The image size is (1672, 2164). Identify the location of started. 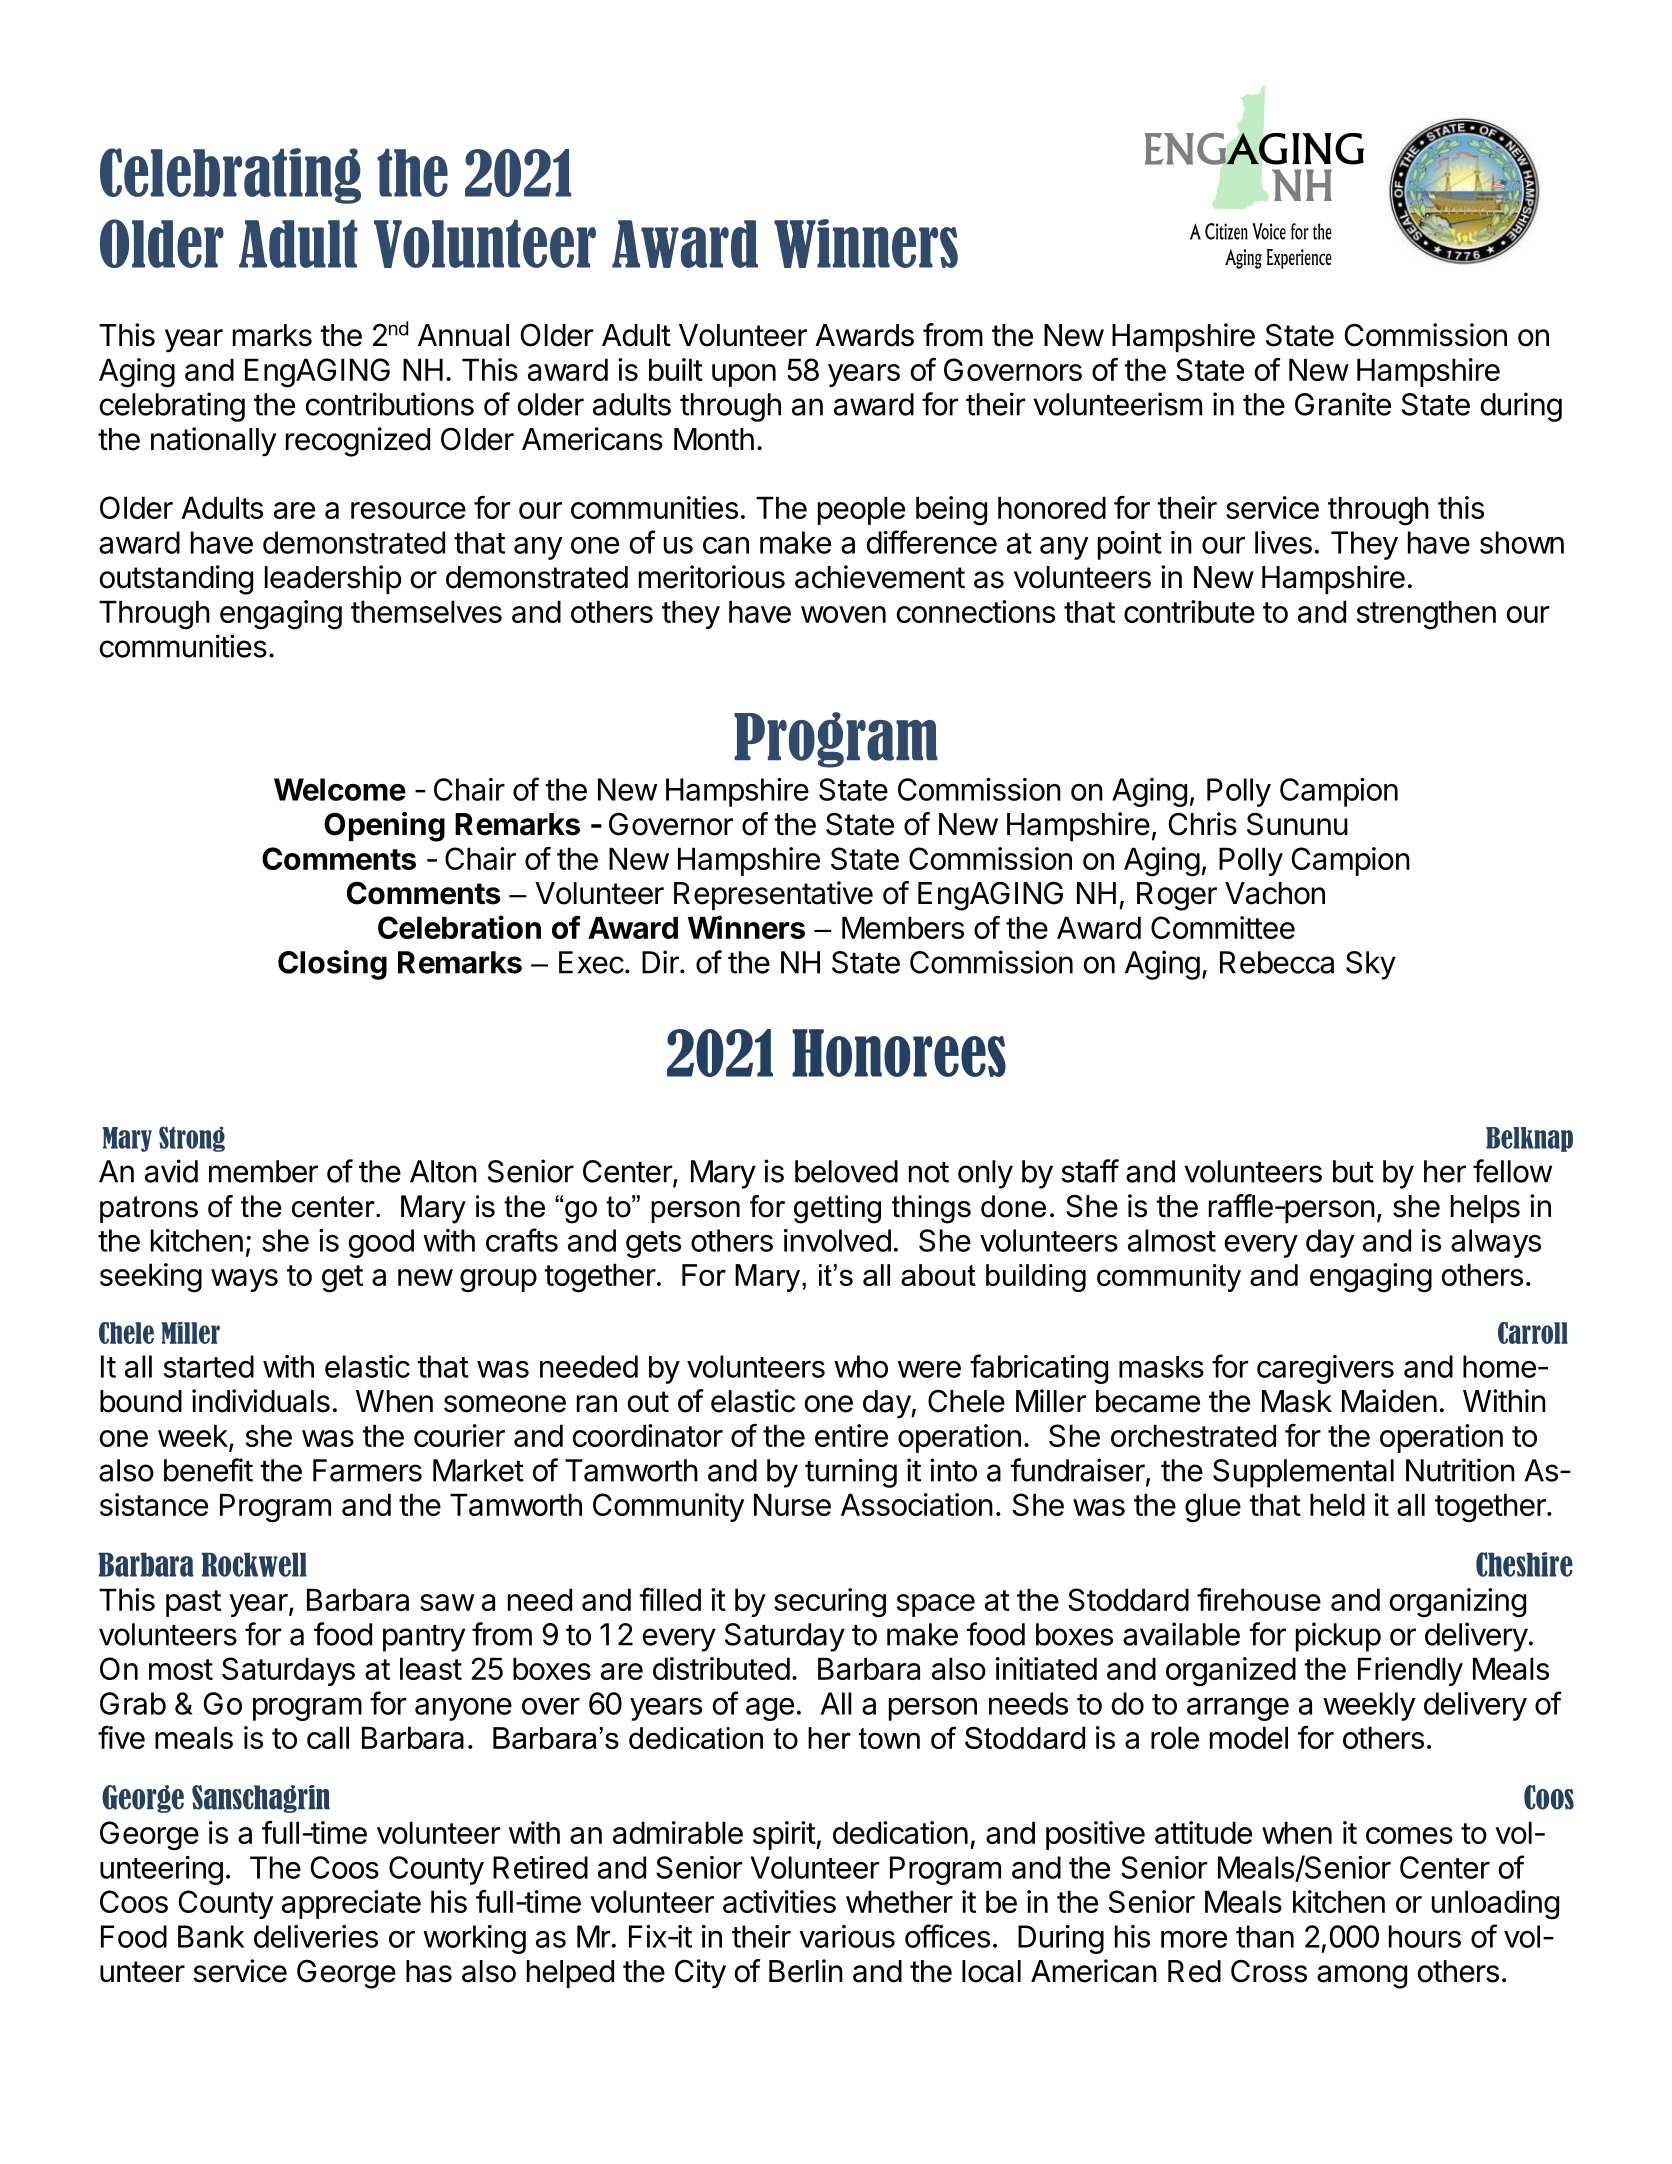
(209, 1366).
